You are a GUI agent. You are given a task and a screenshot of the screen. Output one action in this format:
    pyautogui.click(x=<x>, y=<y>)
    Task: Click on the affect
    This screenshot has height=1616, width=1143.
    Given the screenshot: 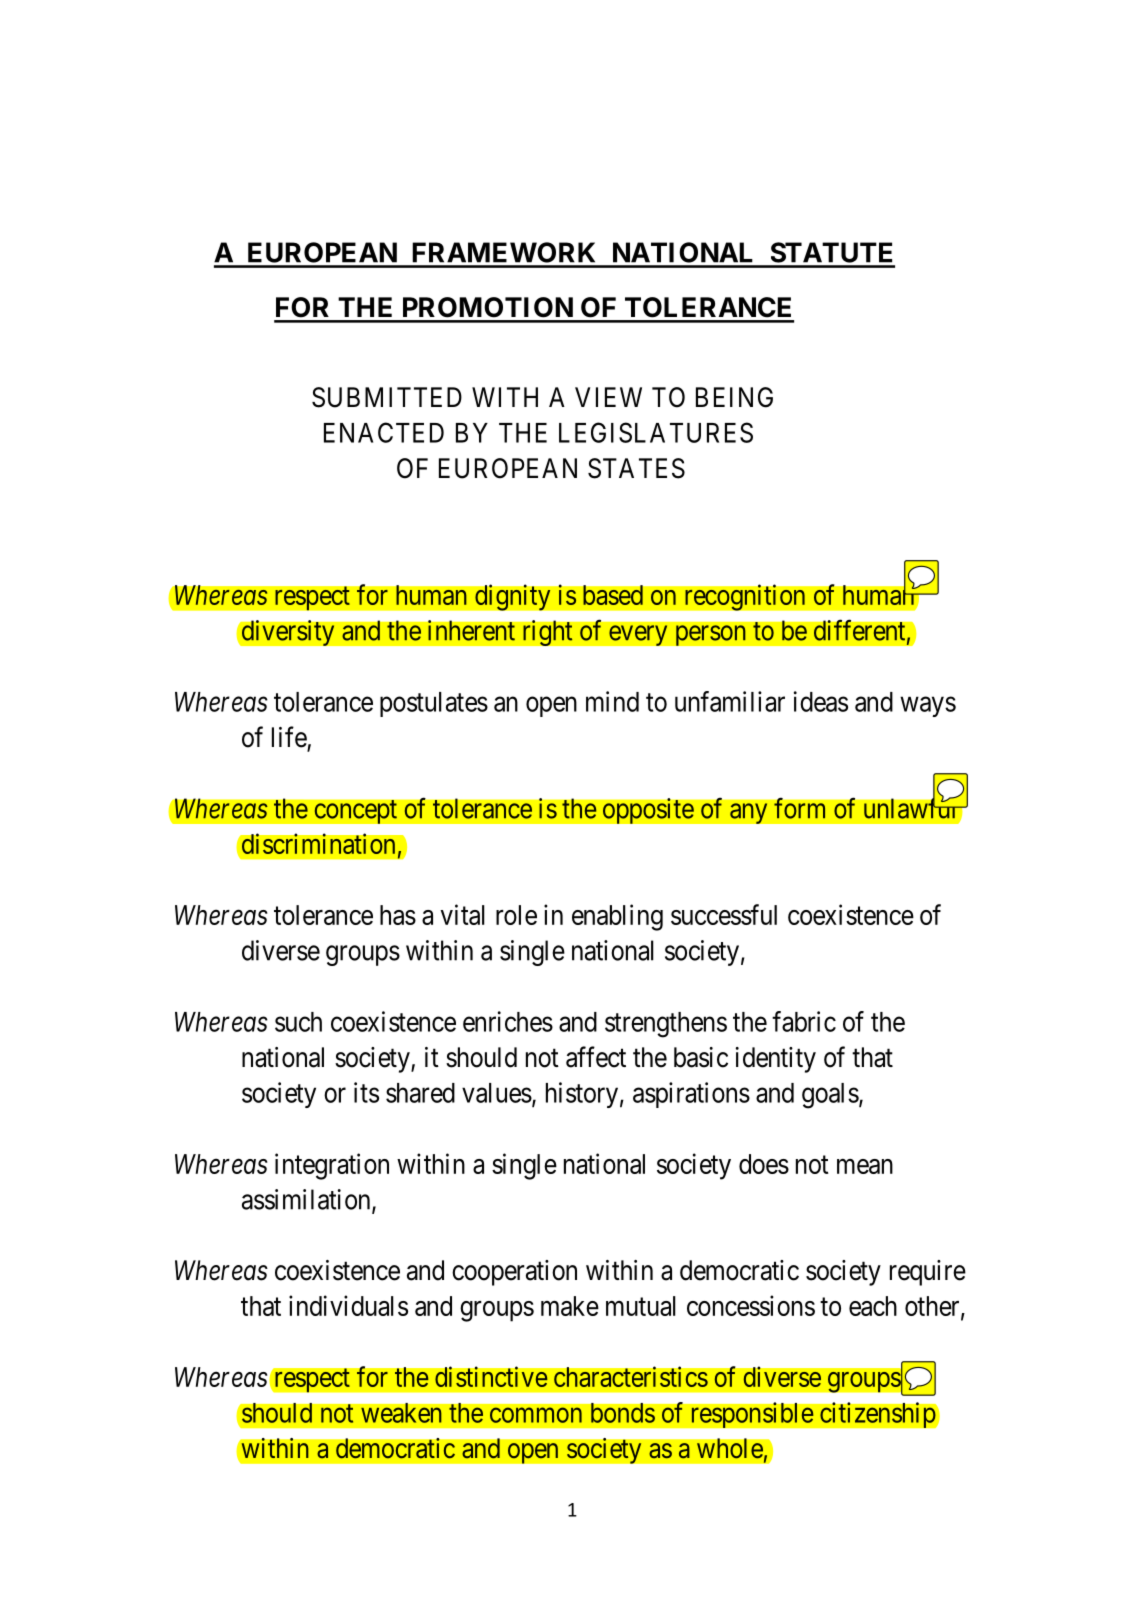 What is the action you would take?
    pyautogui.click(x=596, y=1057)
